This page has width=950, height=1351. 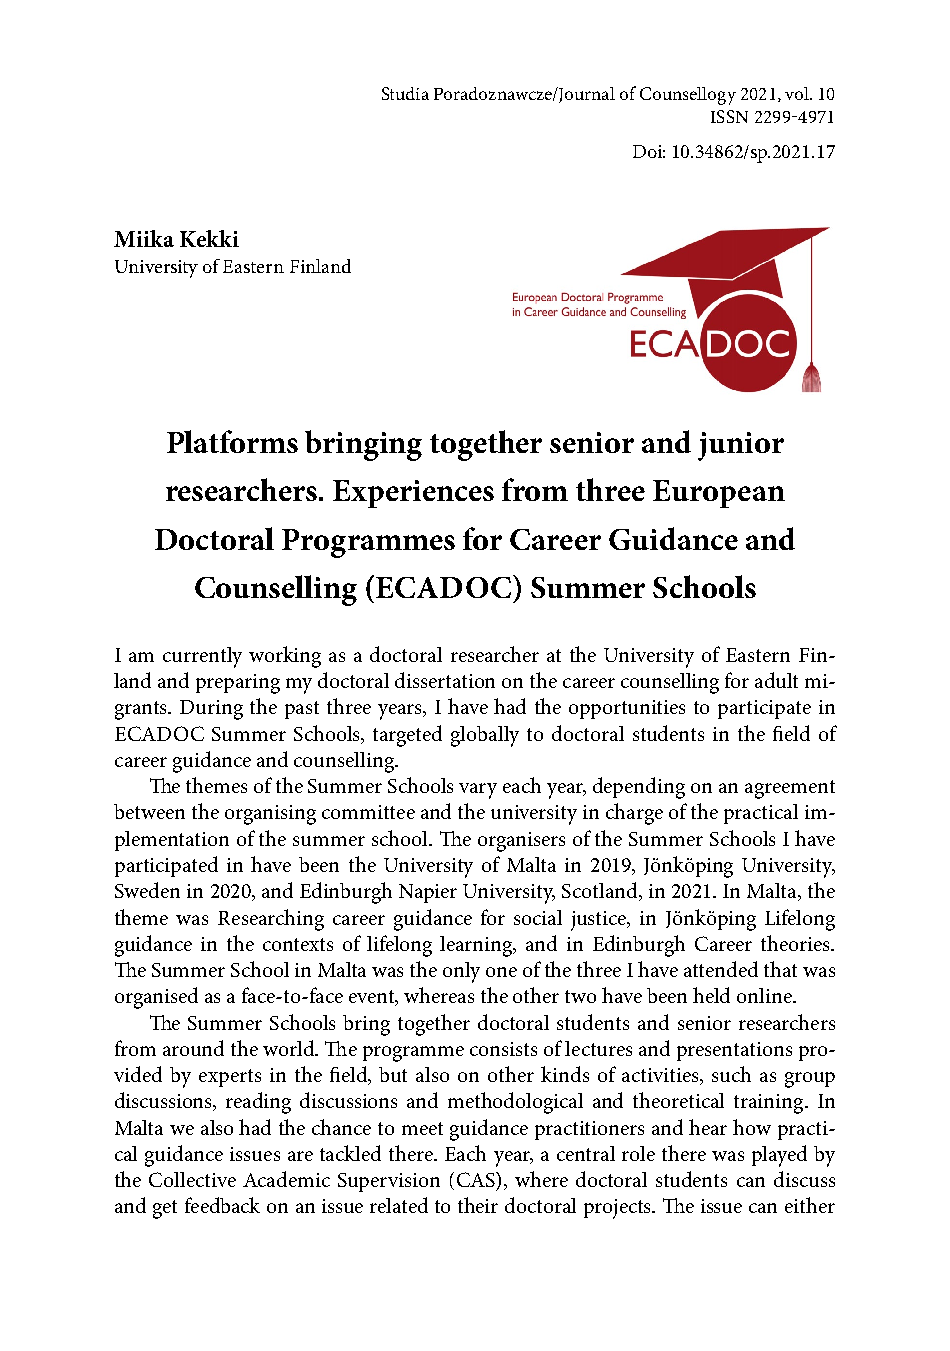 I want to click on Collective, so click(x=192, y=1179).
